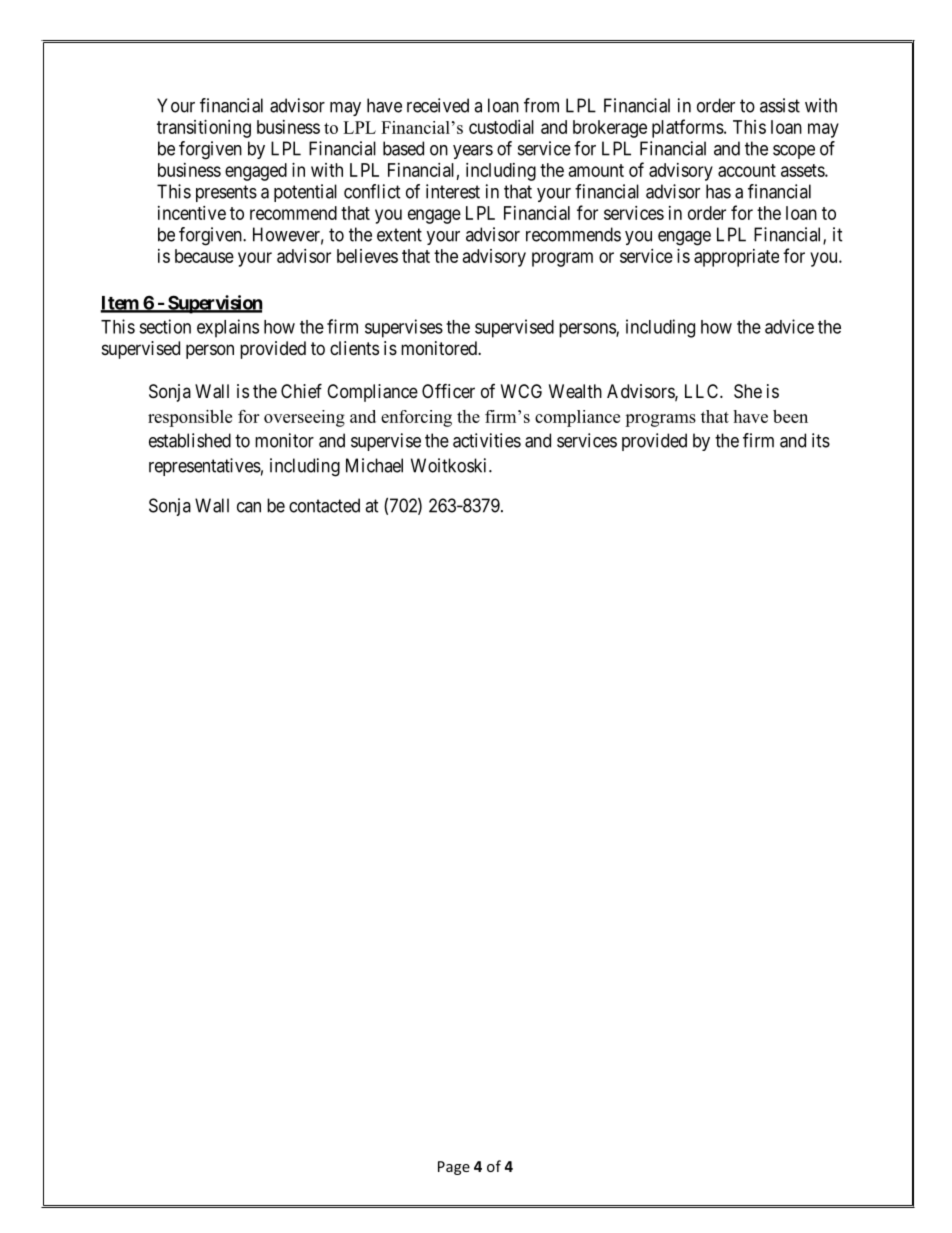  Describe the element at coordinates (204, 129) in the document. I see `transitioning` at that location.
